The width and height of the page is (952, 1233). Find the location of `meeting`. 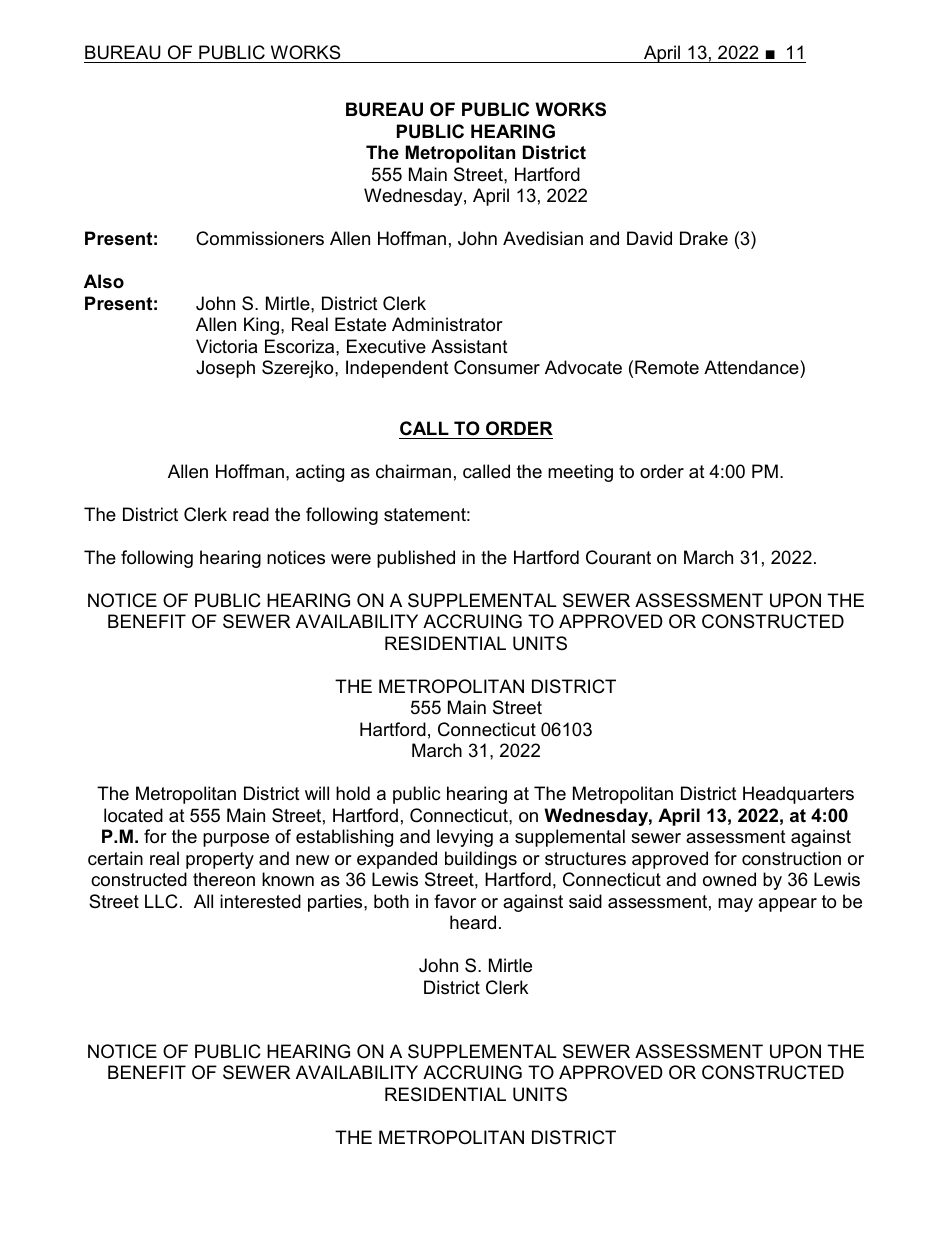

meeting is located at coordinates (580, 473).
